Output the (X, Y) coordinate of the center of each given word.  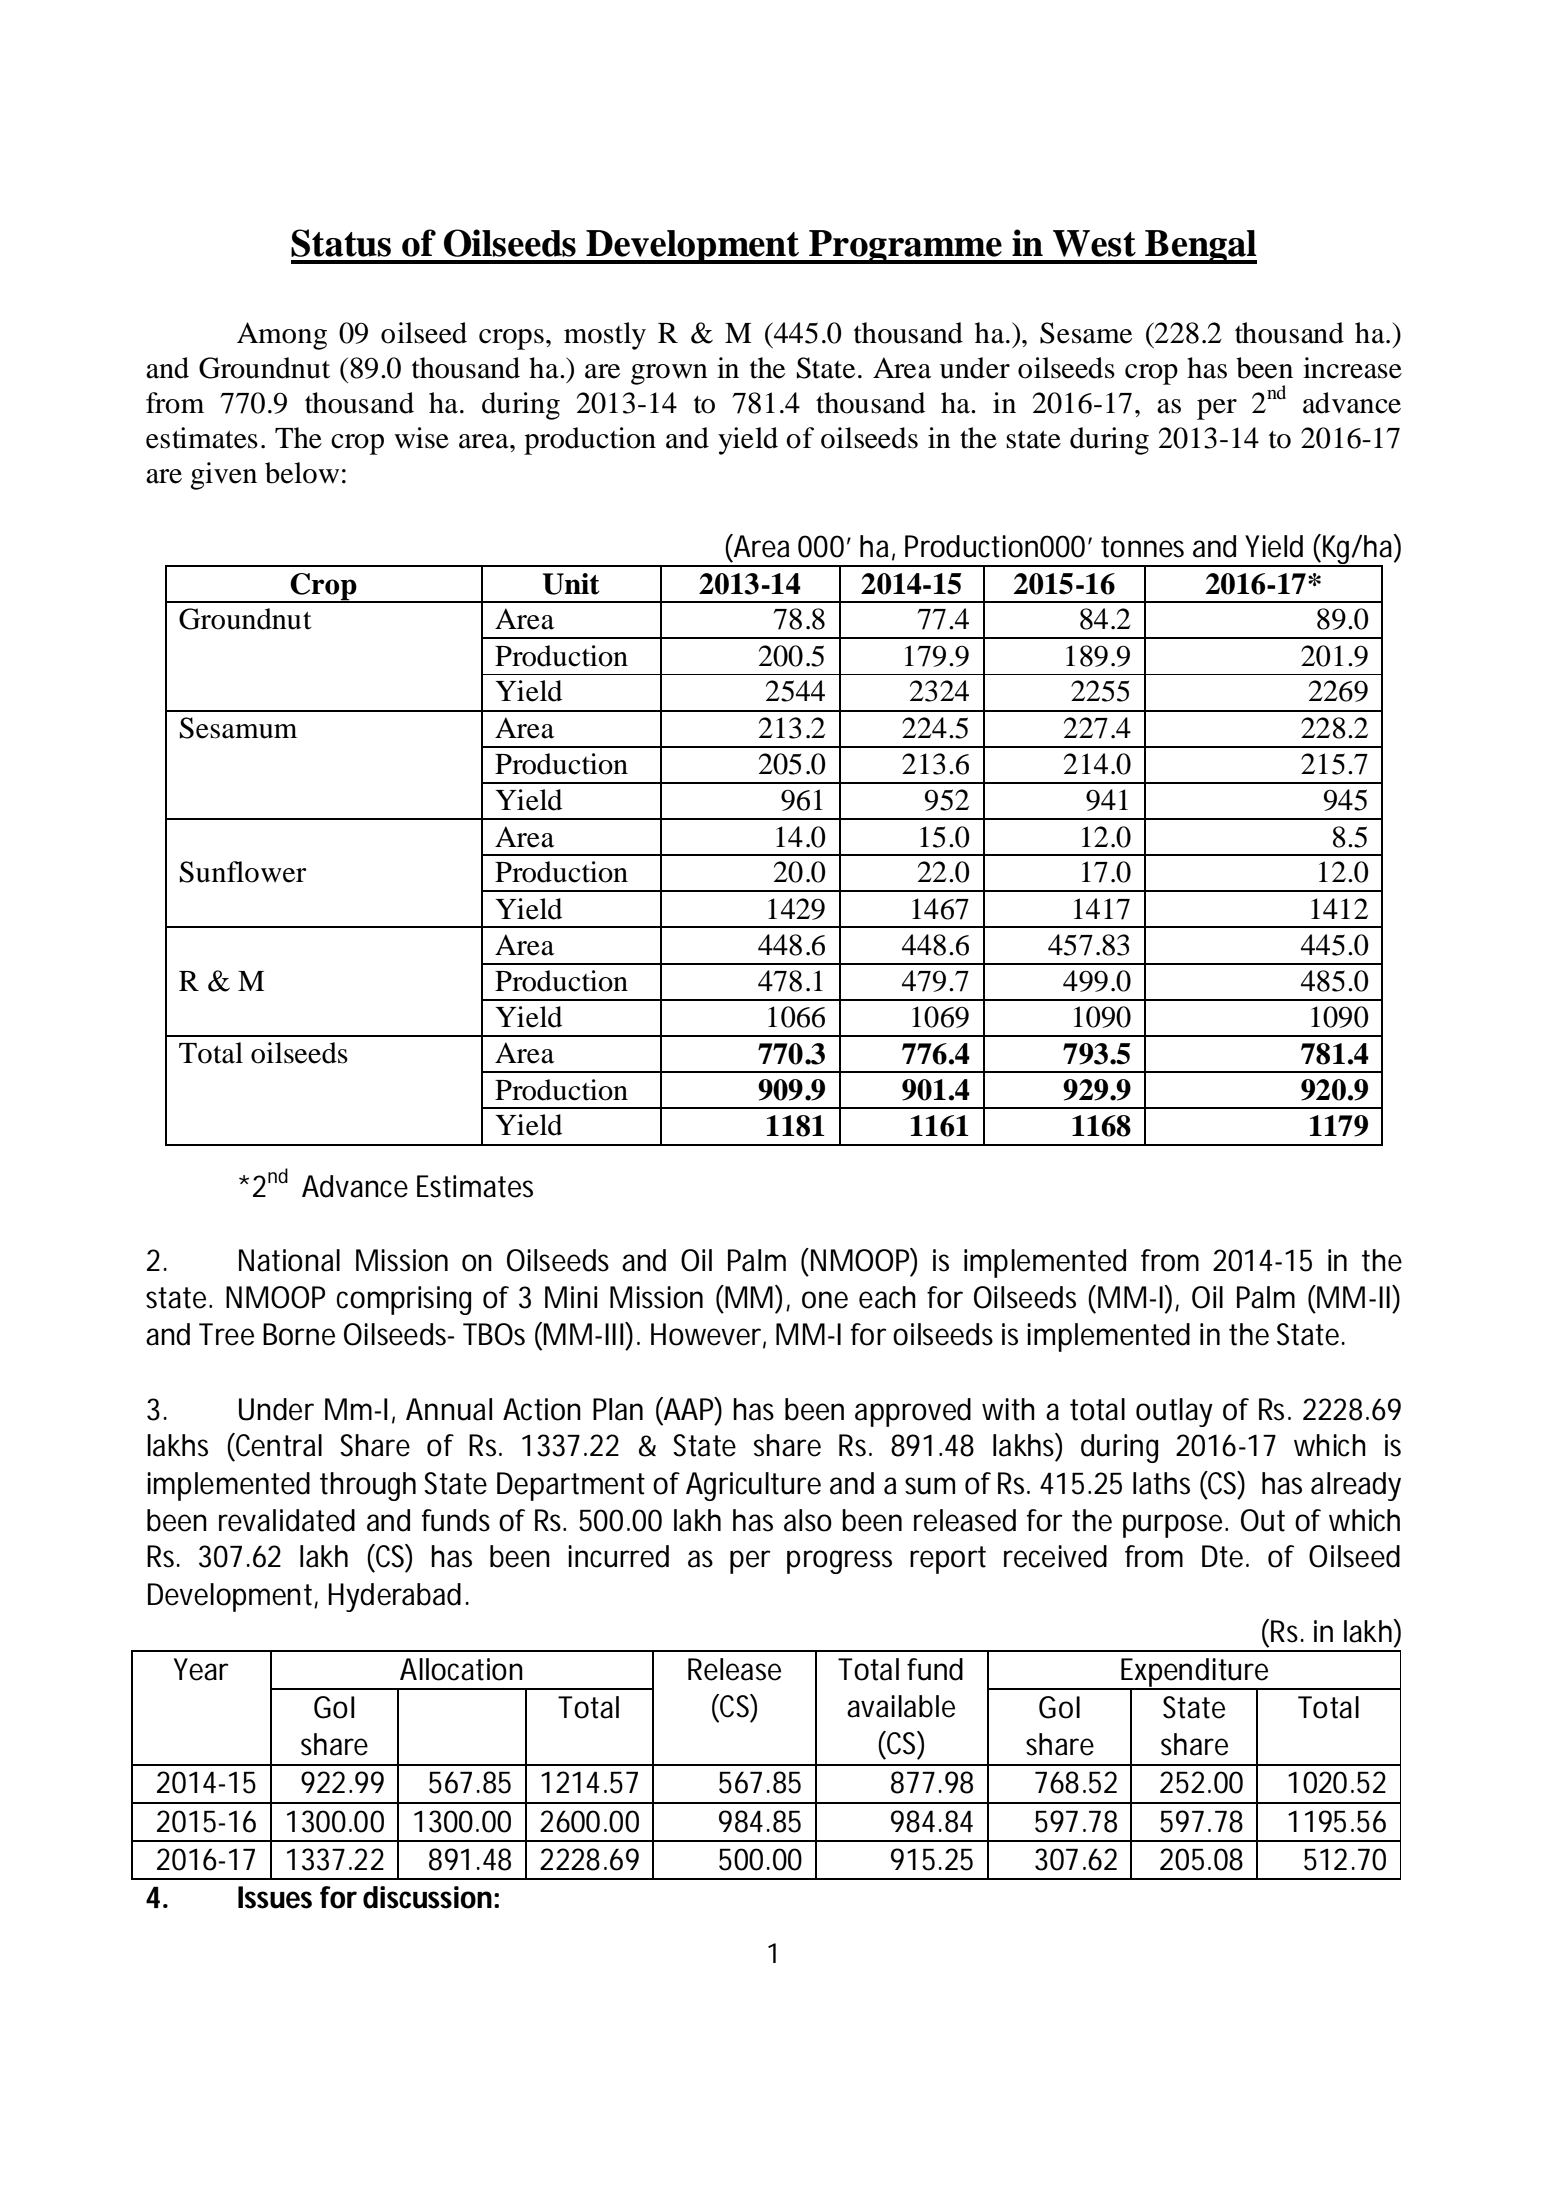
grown (669, 374)
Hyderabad (392, 1597)
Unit (571, 584)
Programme (905, 247)
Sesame (1086, 333)
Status (341, 243)
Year (200, 1669)
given (223, 476)
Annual (449, 1409)
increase (1352, 368)
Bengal (1200, 247)
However (705, 1334)
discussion (424, 1897)
